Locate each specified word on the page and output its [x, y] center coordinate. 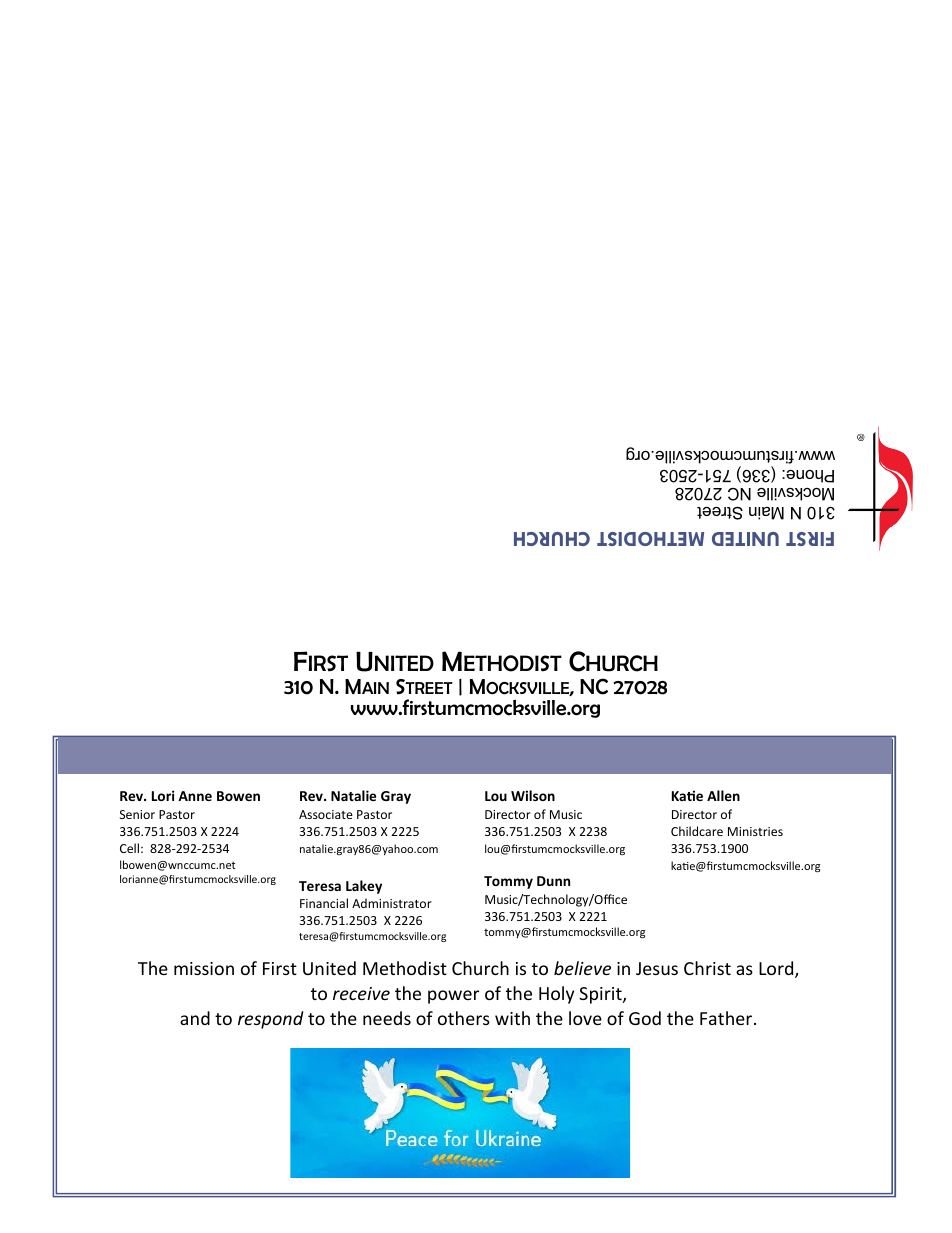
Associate [326, 814]
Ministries [755, 831]
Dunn [553, 881]
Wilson [533, 795]
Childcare [697, 831]
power [453, 997]
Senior [137, 814]
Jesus [657, 968]
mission [204, 968]
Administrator [392, 903]
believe [582, 968]
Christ [707, 968]
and [195, 1018]
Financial [324, 903]
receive [361, 993]
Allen [723, 795]
